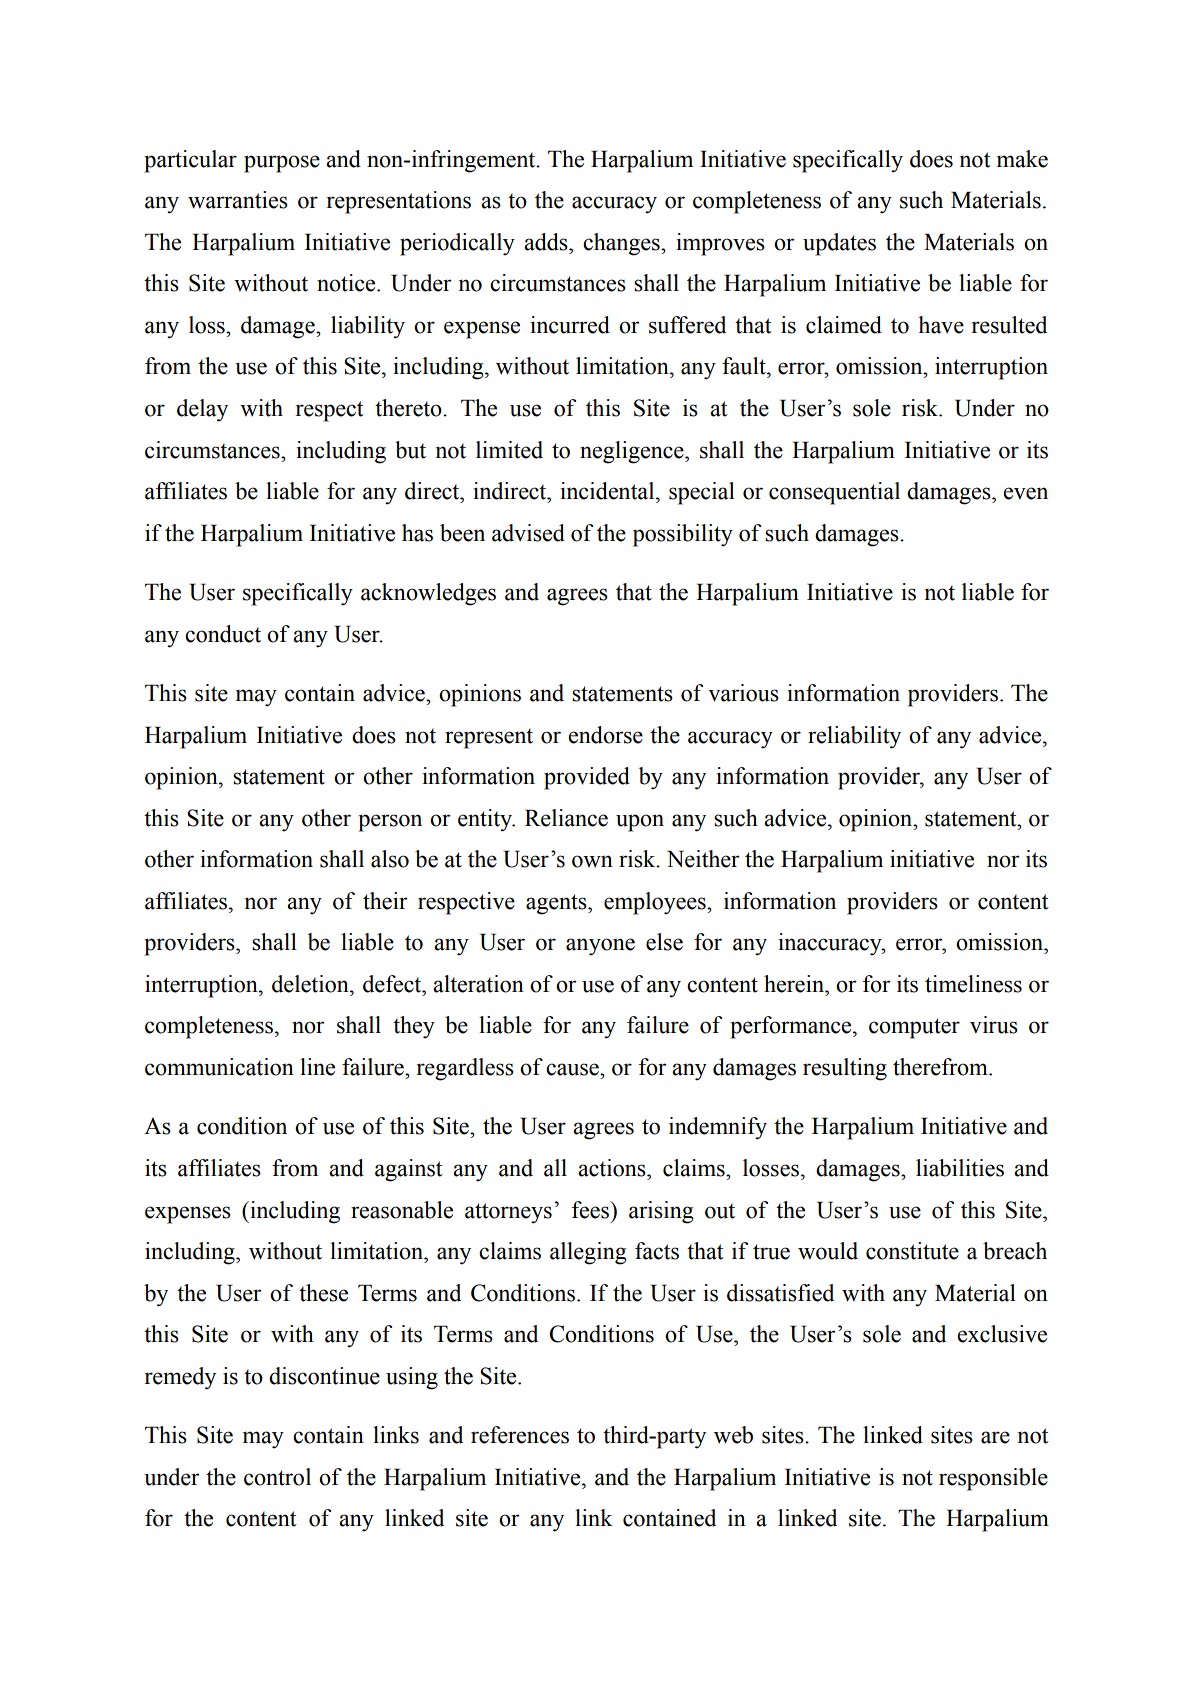 Image resolution: width=1195 pixels, height=1689 pixels. What do you see at coordinates (238, 200) in the document?
I see `warranties` at bounding box center [238, 200].
